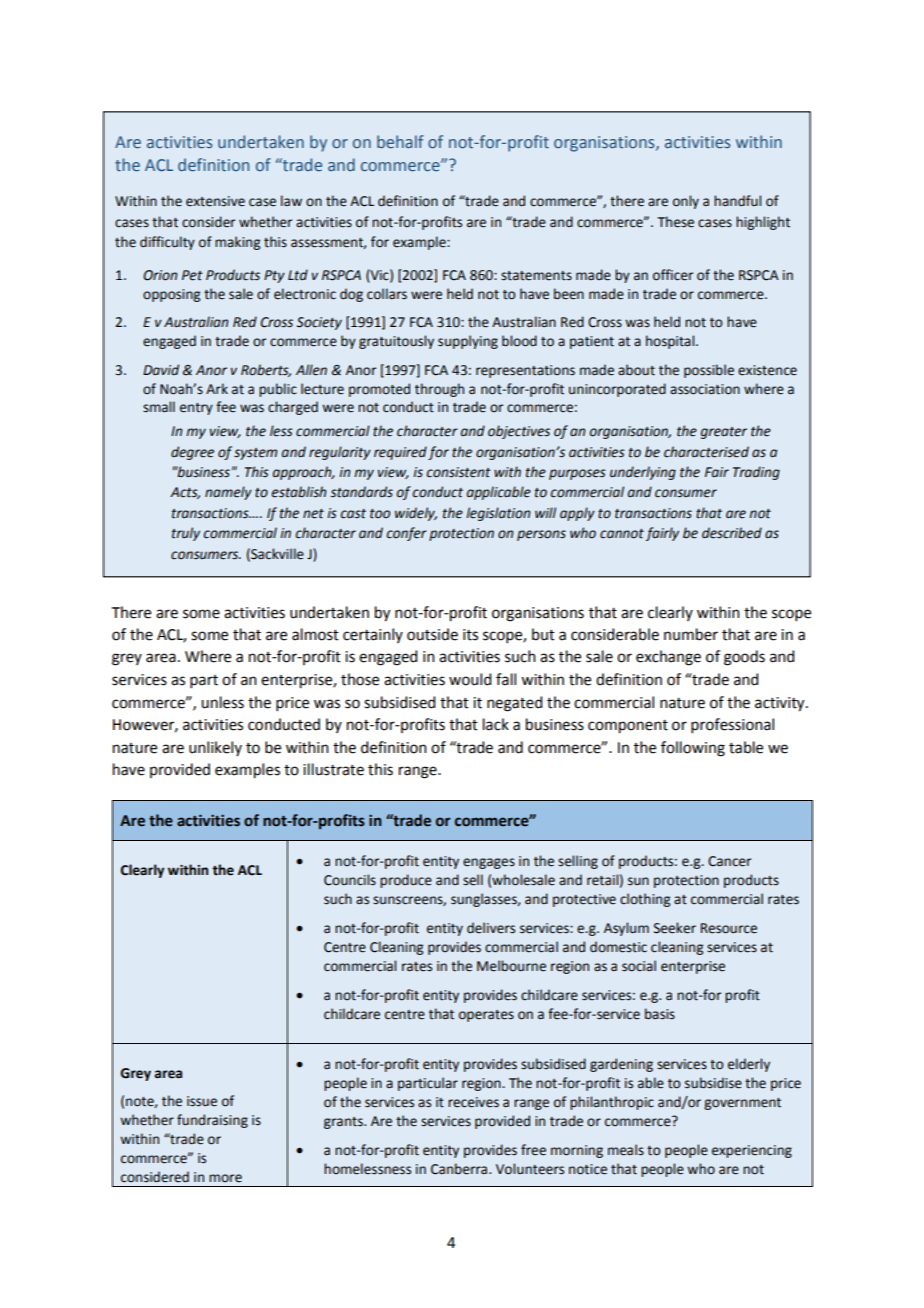 The width and height of the screenshot is (924, 1308). I want to click on extensive, so click(215, 201).
